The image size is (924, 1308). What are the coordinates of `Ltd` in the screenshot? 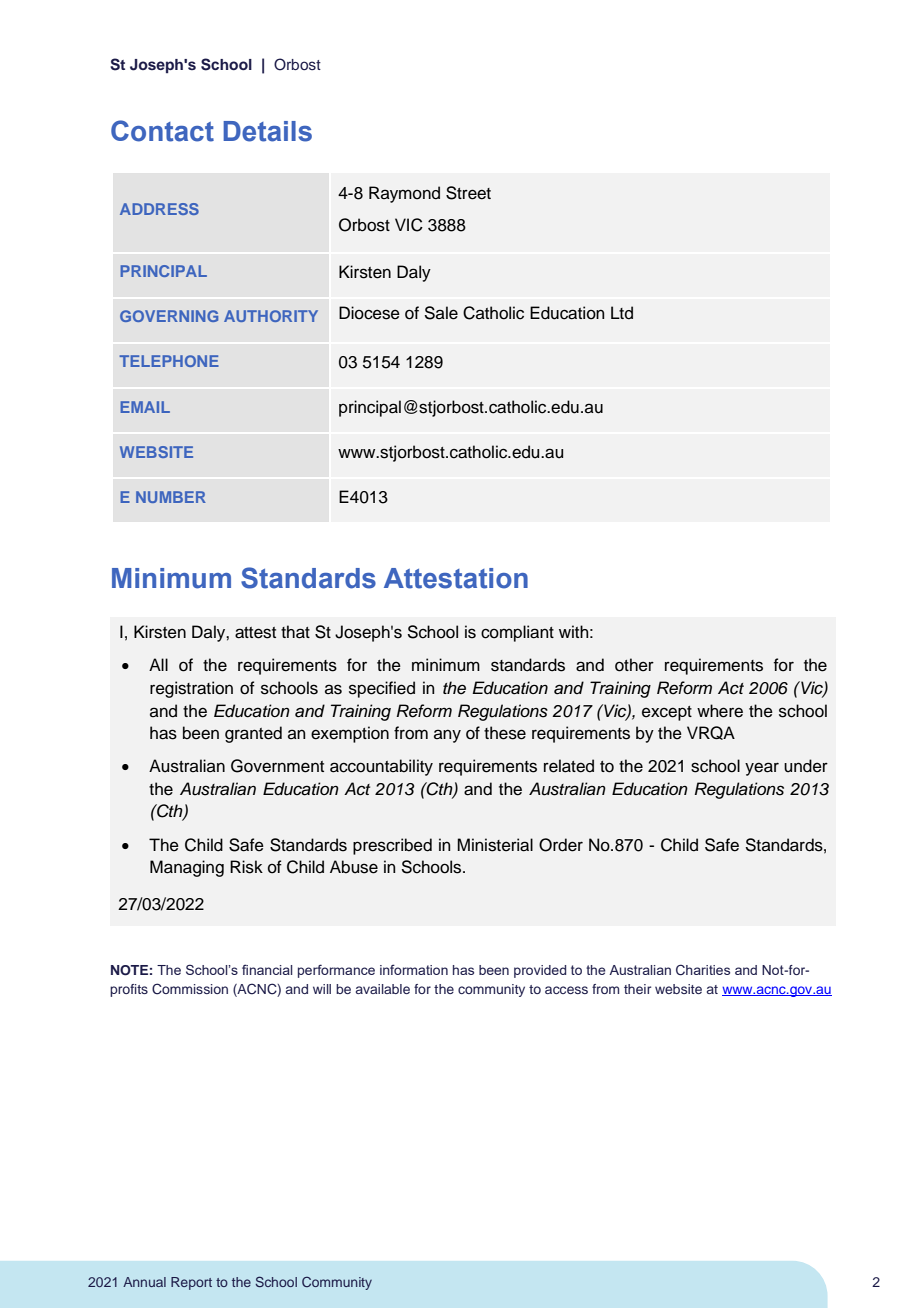 It's located at (622, 313).
